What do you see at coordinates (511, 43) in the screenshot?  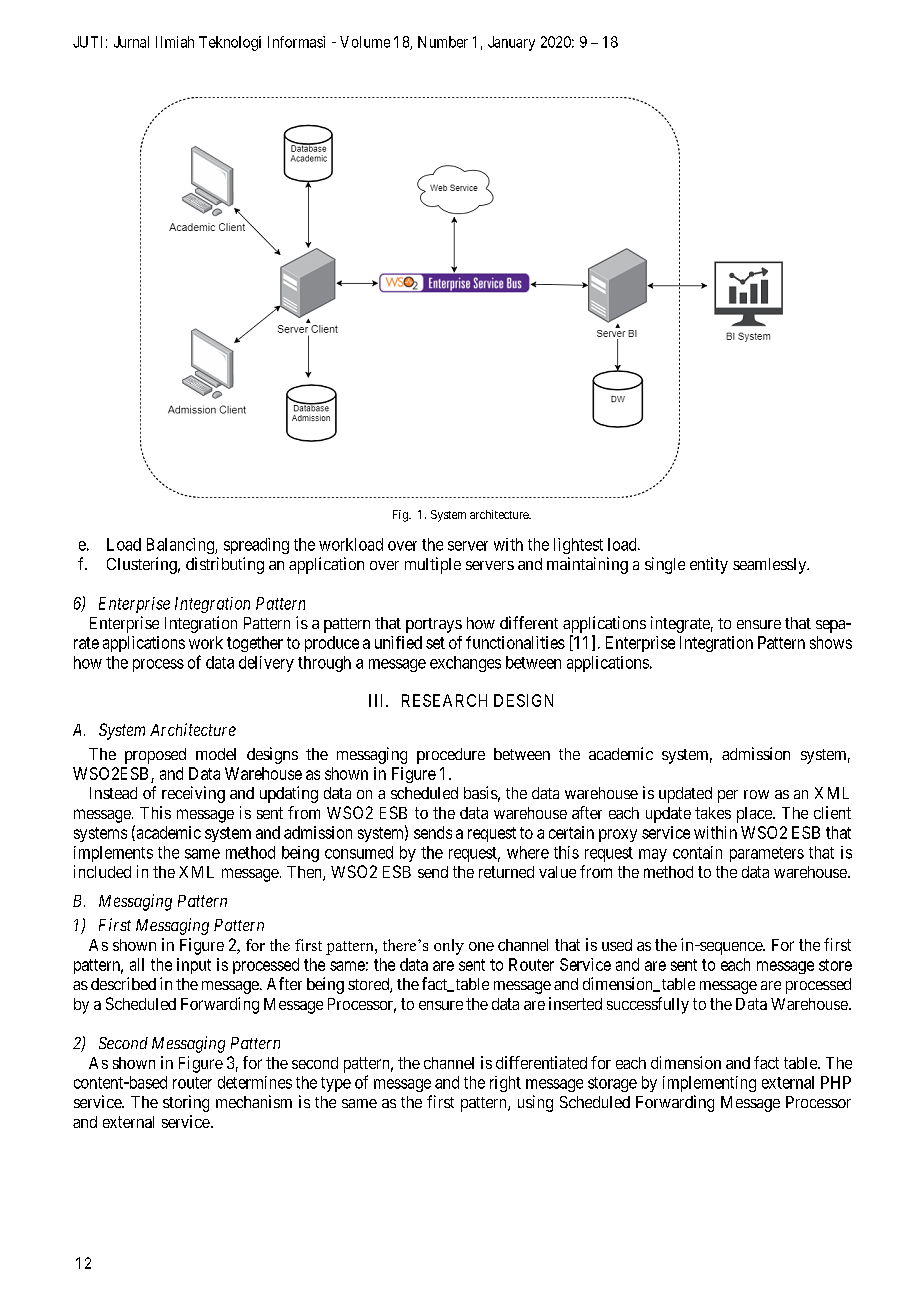 I see `January` at bounding box center [511, 43].
